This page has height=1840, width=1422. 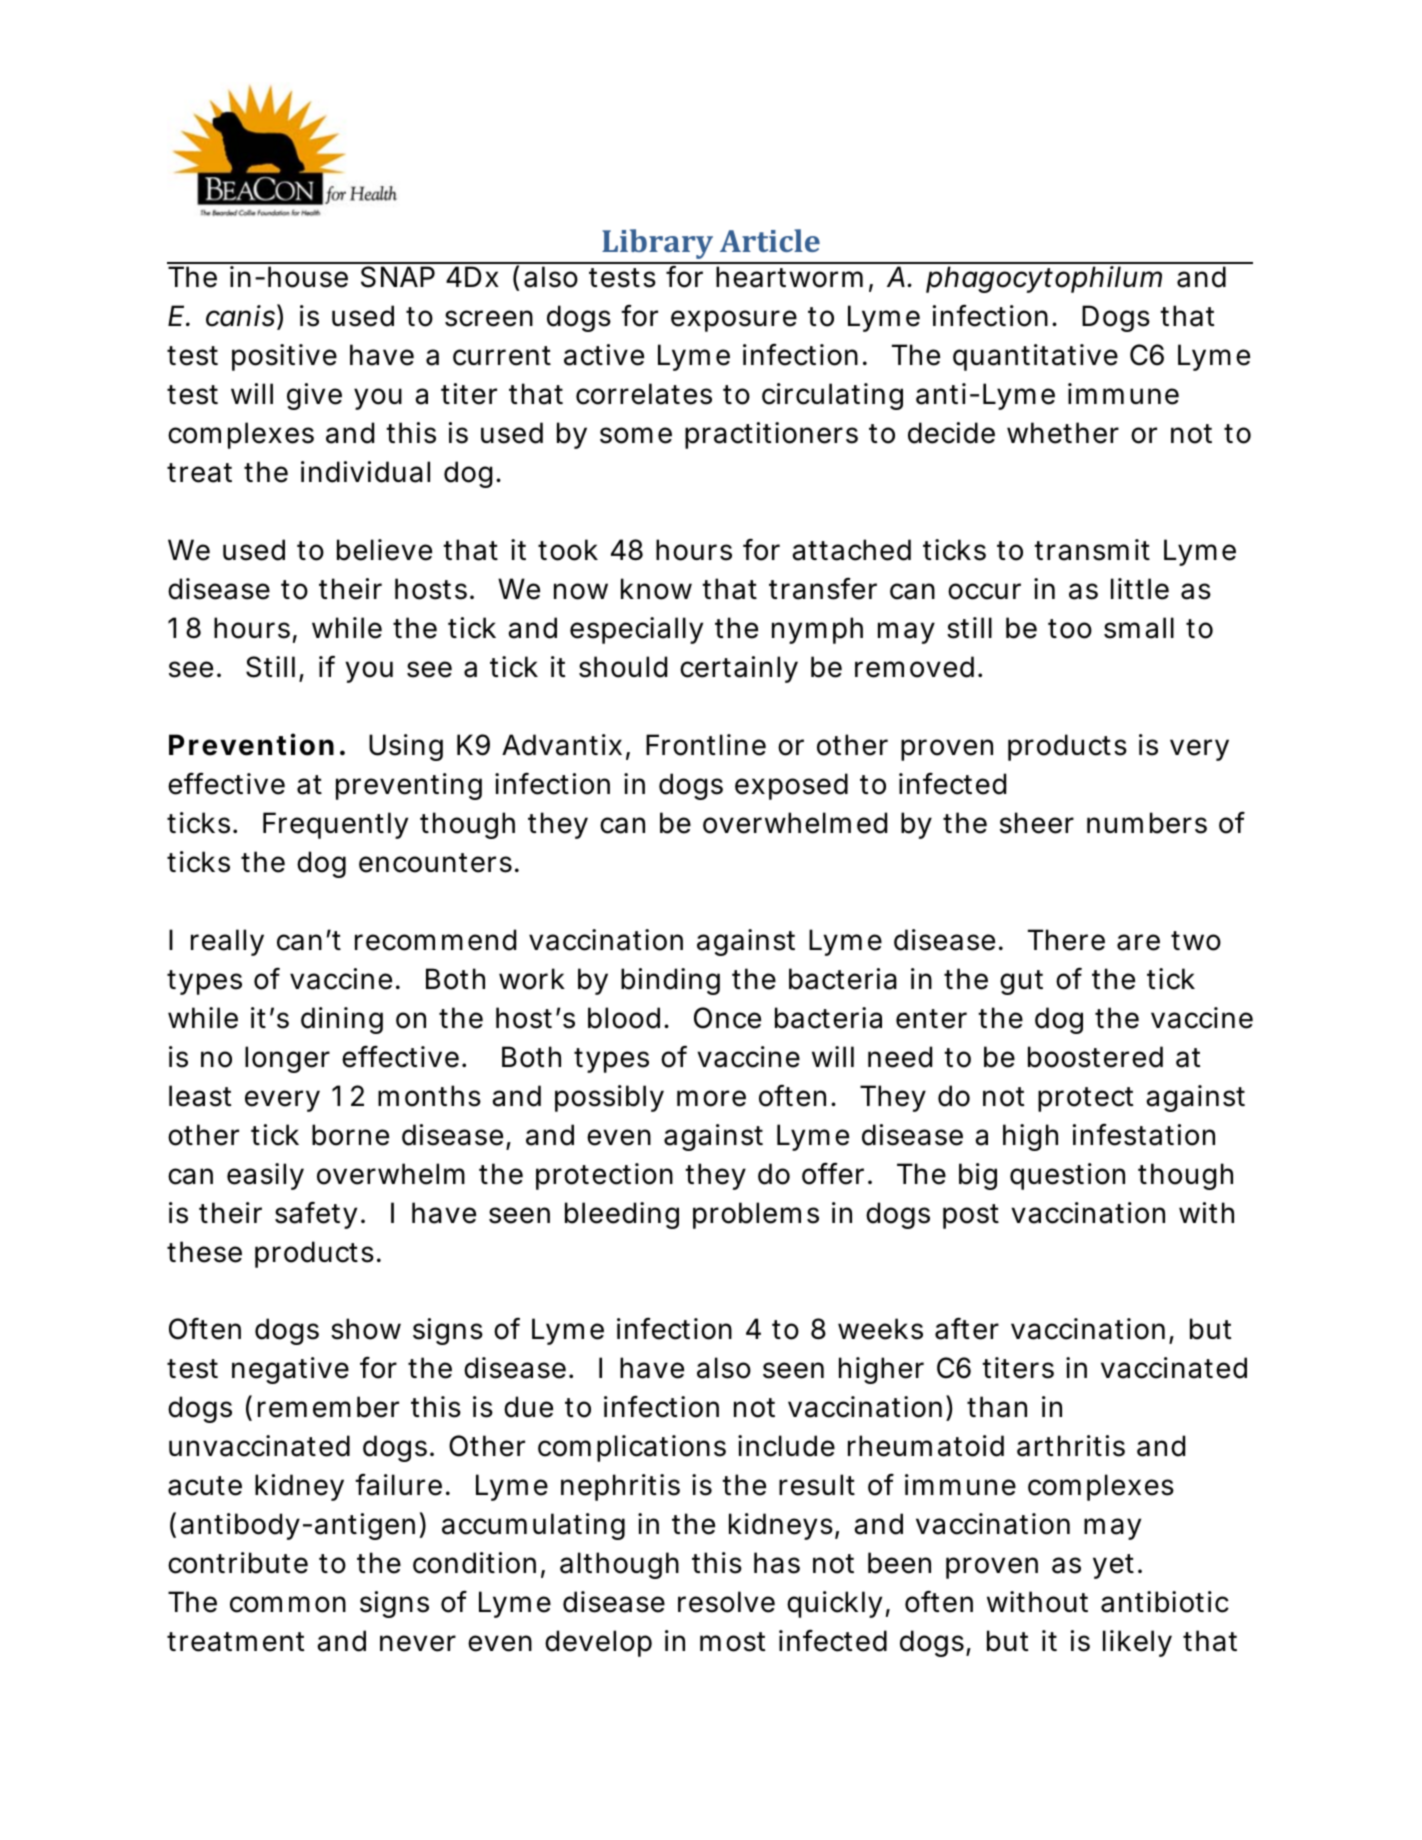 I want to click on binding, so click(x=670, y=981).
